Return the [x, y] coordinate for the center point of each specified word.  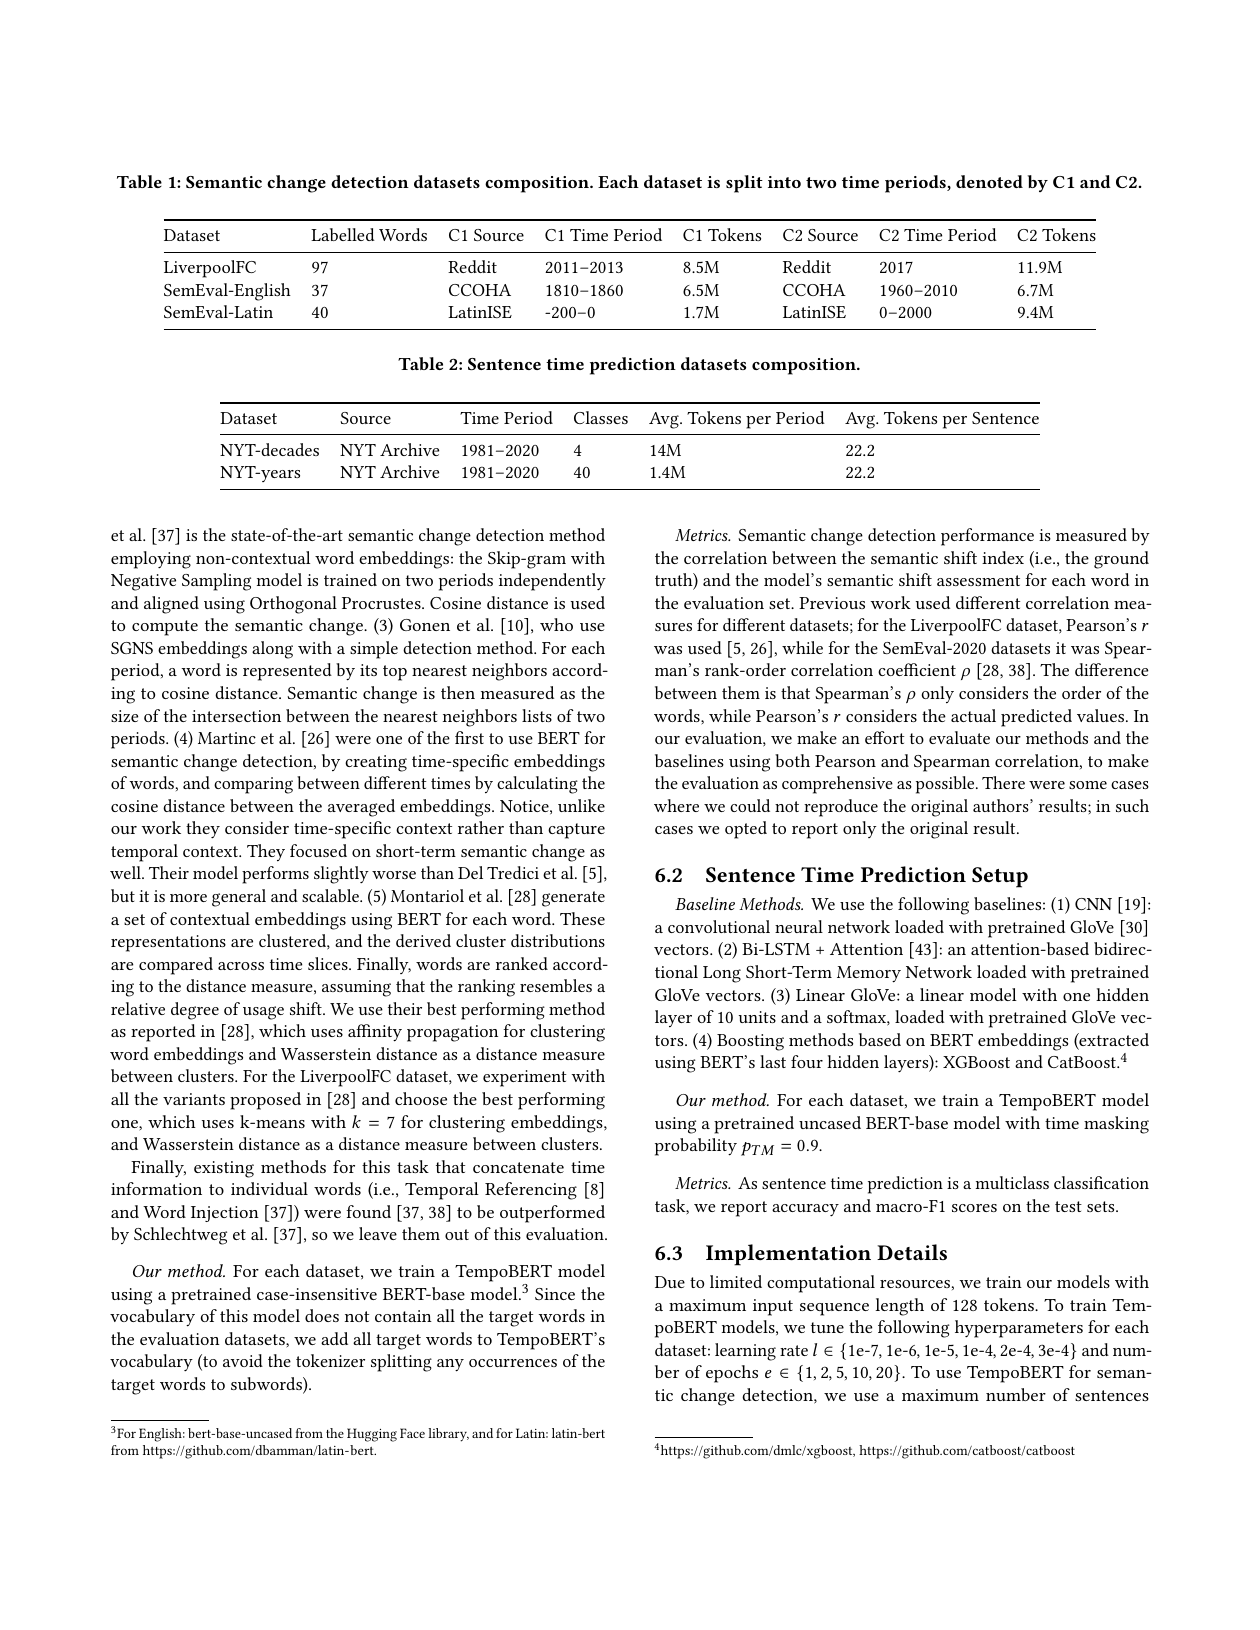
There [1003, 782]
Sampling [216, 582]
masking [1116, 1125]
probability [696, 1147]
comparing [253, 785]
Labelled [343, 234]
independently [552, 582]
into [784, 182]
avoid [243, 1360]
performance [987, 537]
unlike [581, 805]
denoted [989, 181]
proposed [265, 1101]
